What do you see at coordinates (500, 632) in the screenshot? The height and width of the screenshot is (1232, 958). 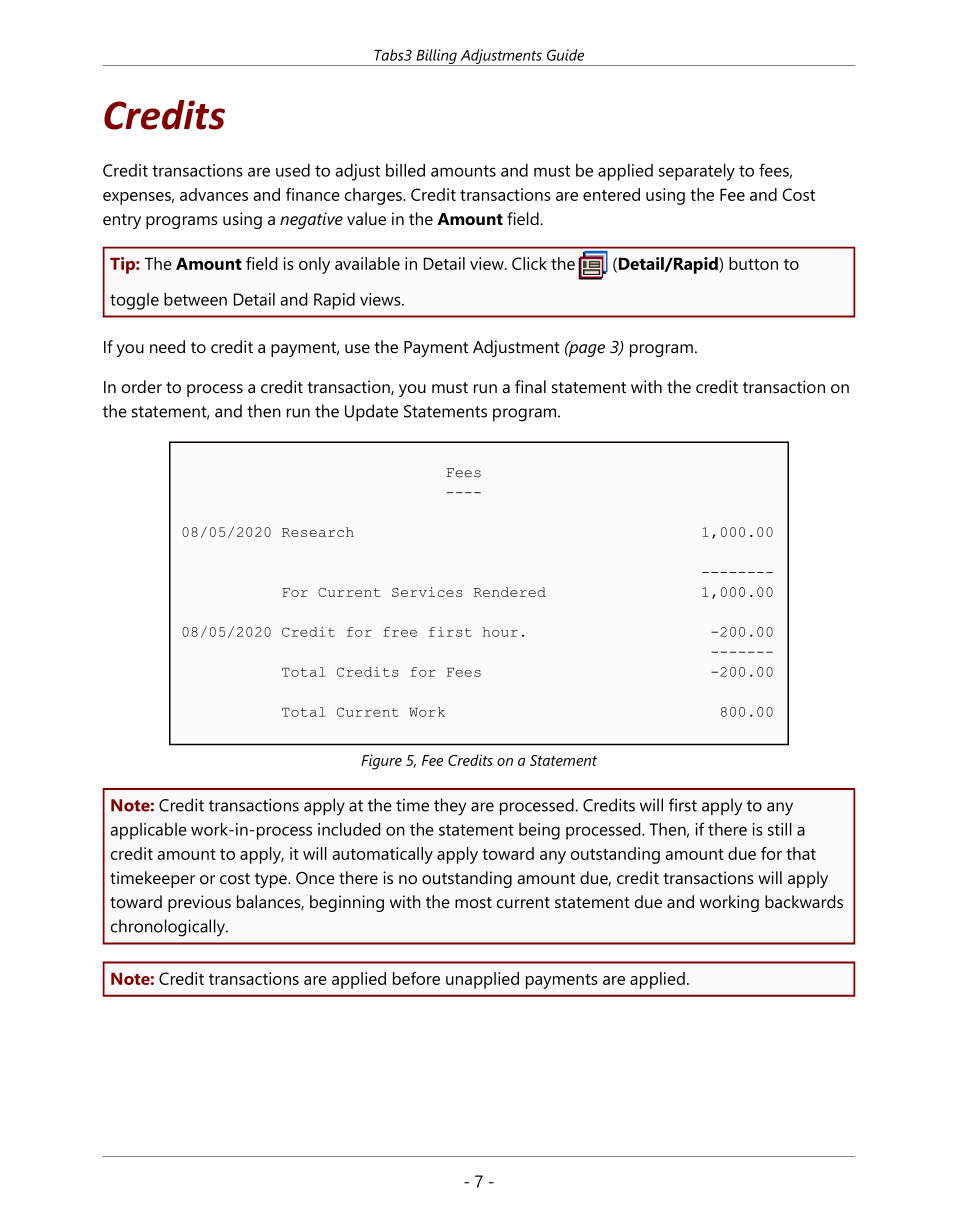 I see `hour` at bounding box center [500, 632].
